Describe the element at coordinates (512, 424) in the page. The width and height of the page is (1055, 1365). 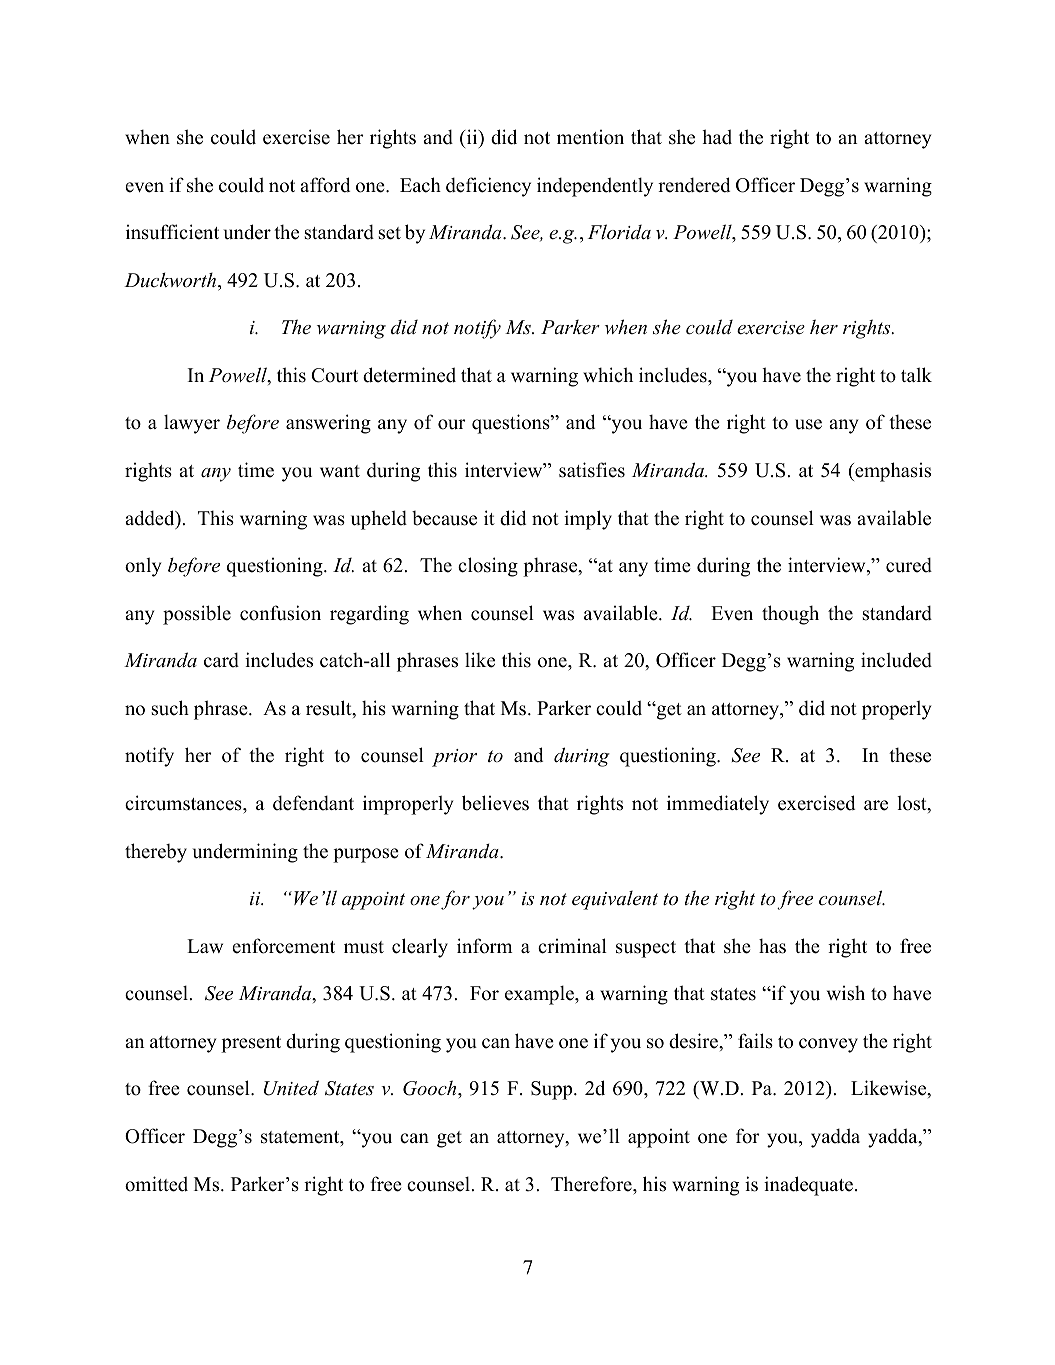
I see `questions` at that location.
